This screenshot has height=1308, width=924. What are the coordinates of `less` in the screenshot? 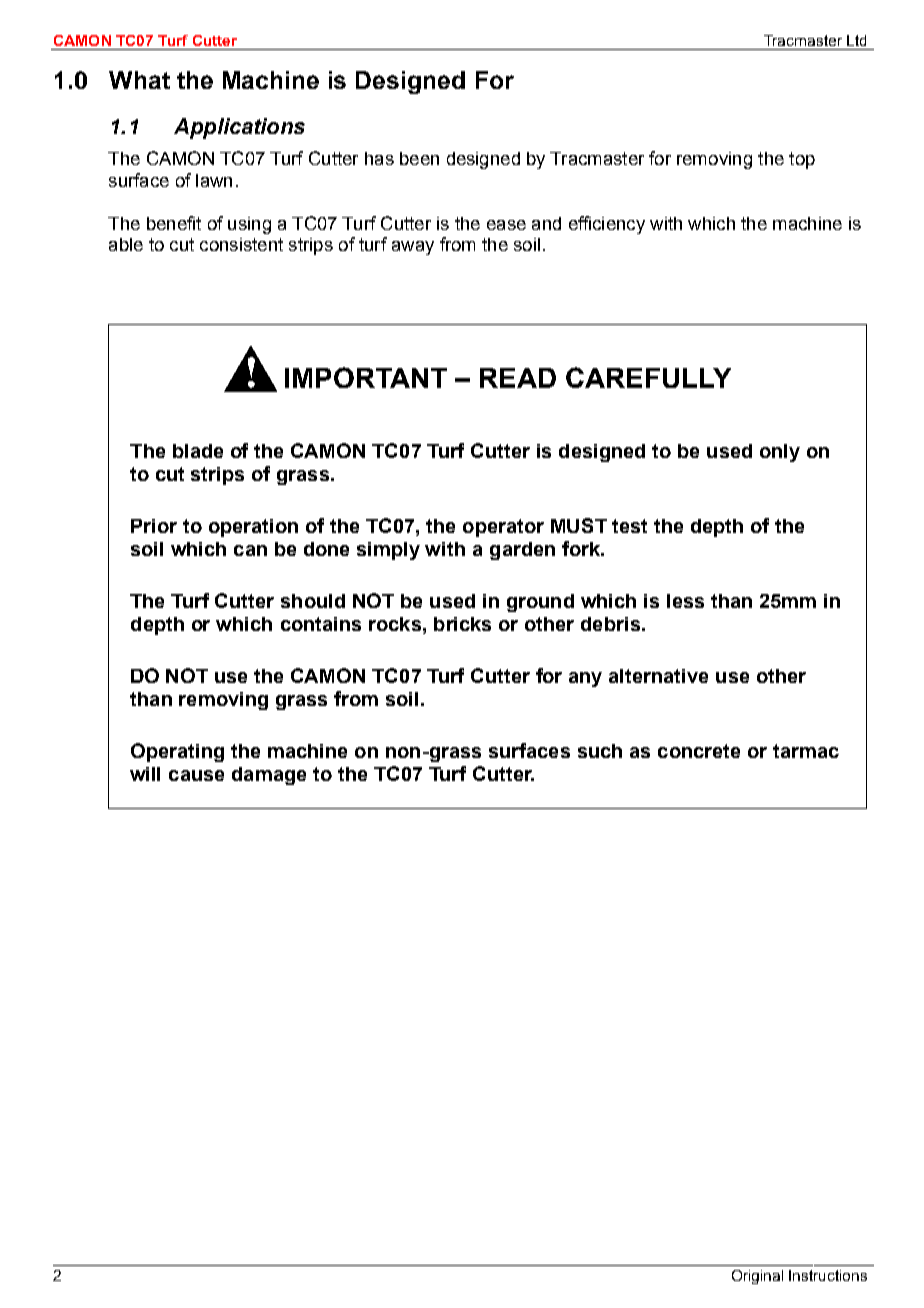 It's located at (685, 601).
